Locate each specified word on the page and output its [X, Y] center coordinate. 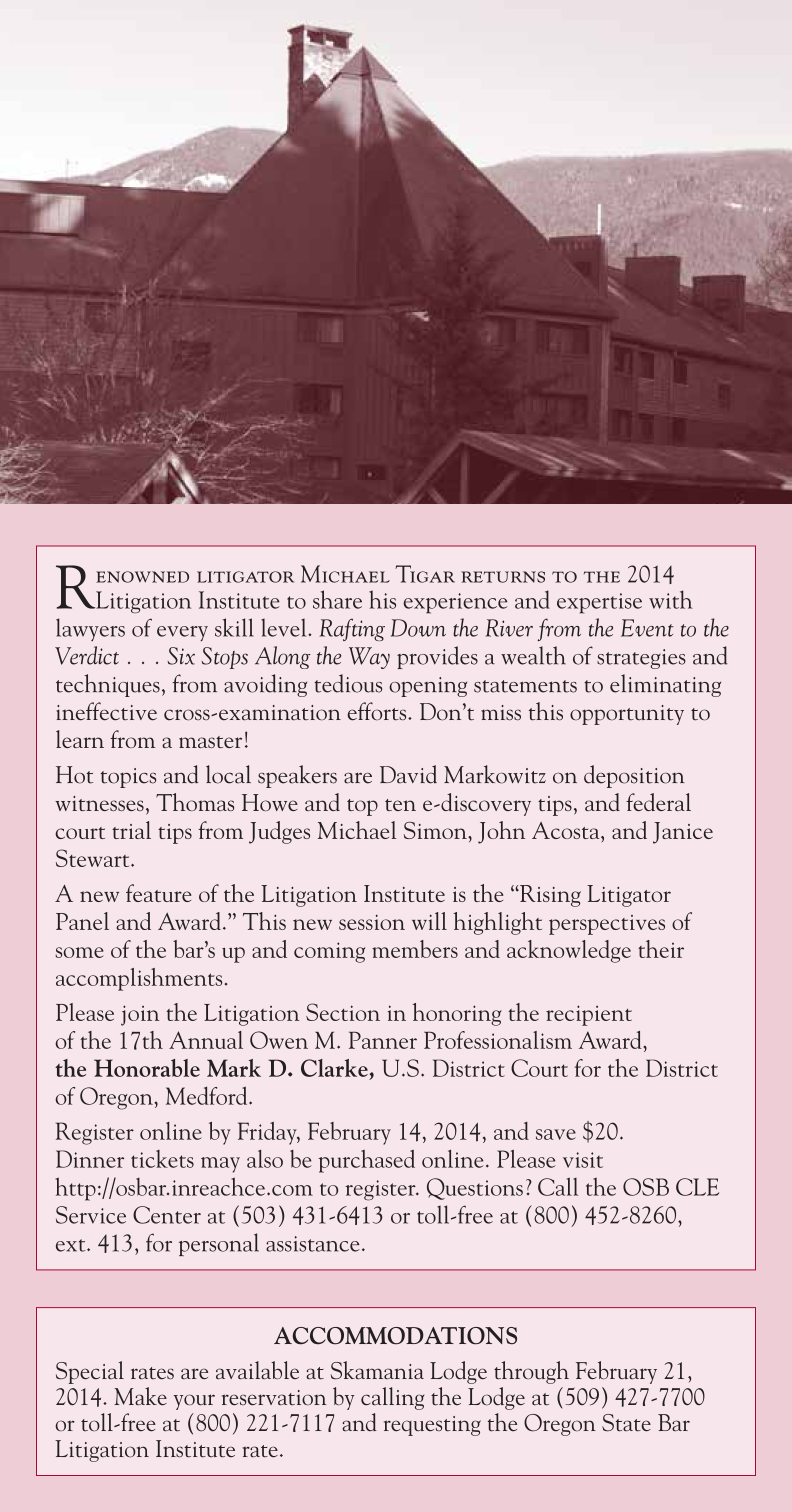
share [337, 599]
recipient [589, 1015]
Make [140, 1396]
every [182, 633]
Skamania [377, 1370]
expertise [599, 603]
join [140, 1015]
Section [343, 1012]
